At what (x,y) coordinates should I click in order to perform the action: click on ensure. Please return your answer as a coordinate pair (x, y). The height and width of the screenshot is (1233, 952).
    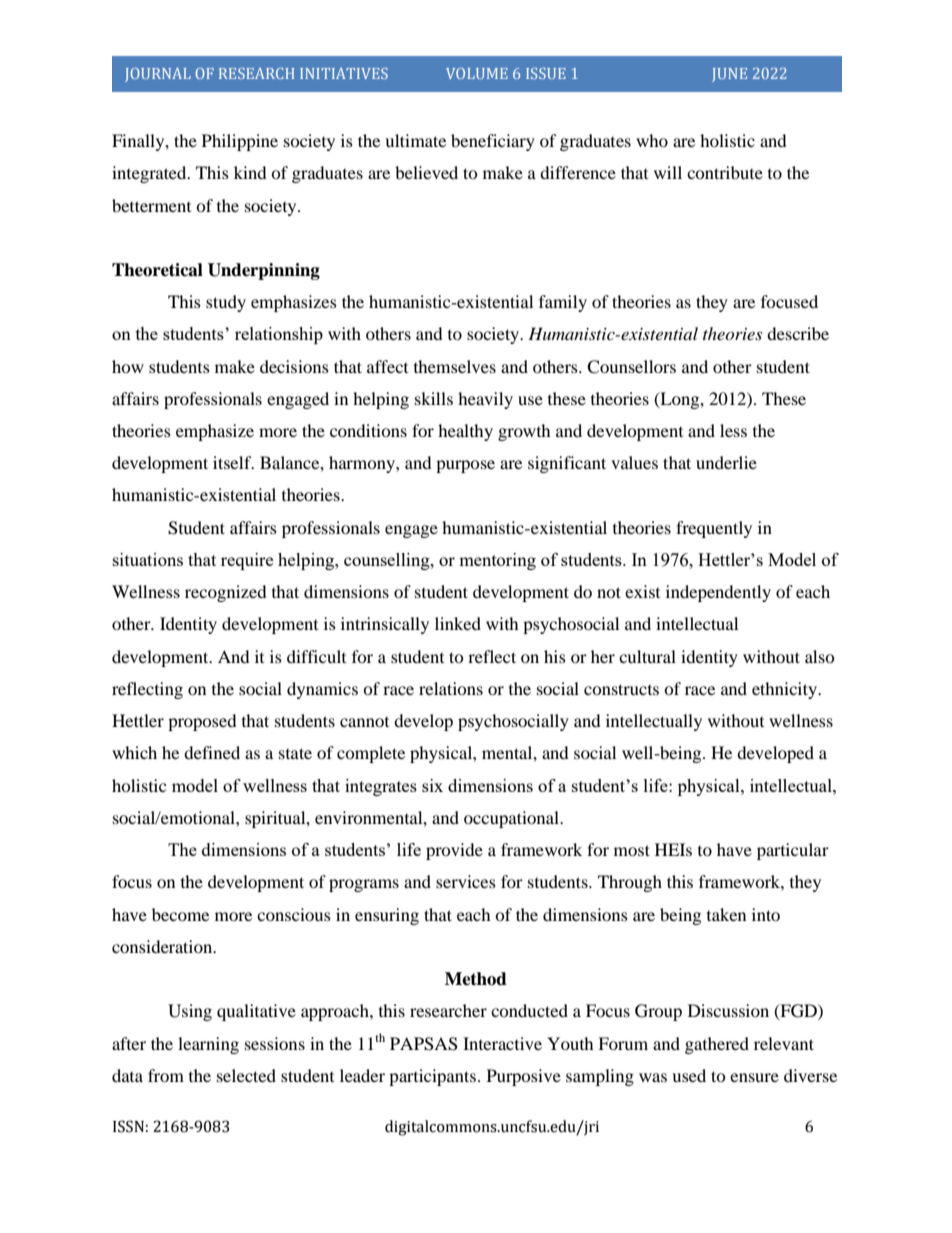
    Looking at the image, I should click on (754, 1077).
